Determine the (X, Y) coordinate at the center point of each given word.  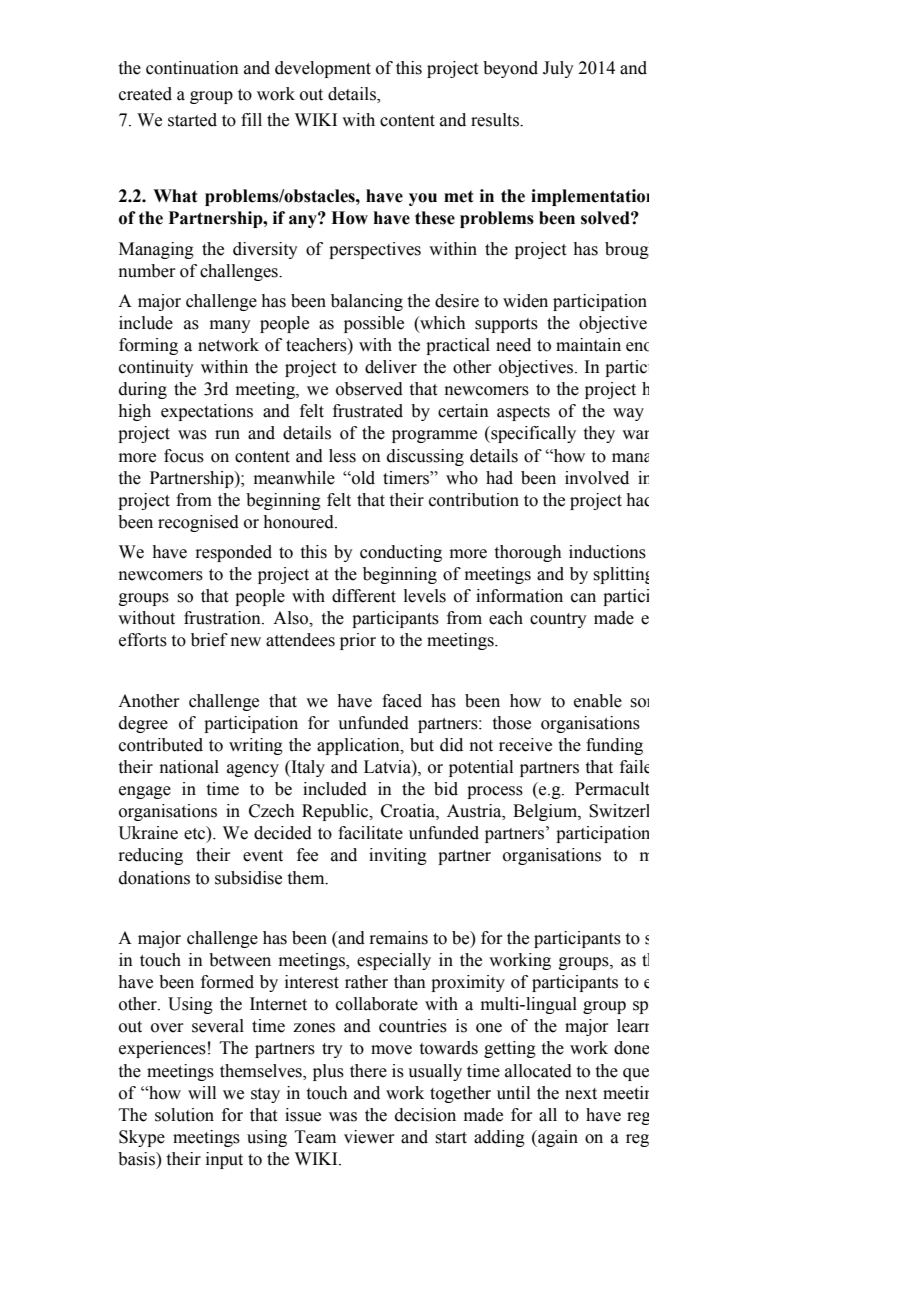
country (558, 620)
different (364, 596)
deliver (391, 367)
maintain (588, 345)
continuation (192, 68)
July (558, 69)
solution (184, 1115)
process (495, 792)
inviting (398, 856)
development (323, 69)
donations (154, 878)
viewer (369, 1137)
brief (209, 640)
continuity (156, 368)
